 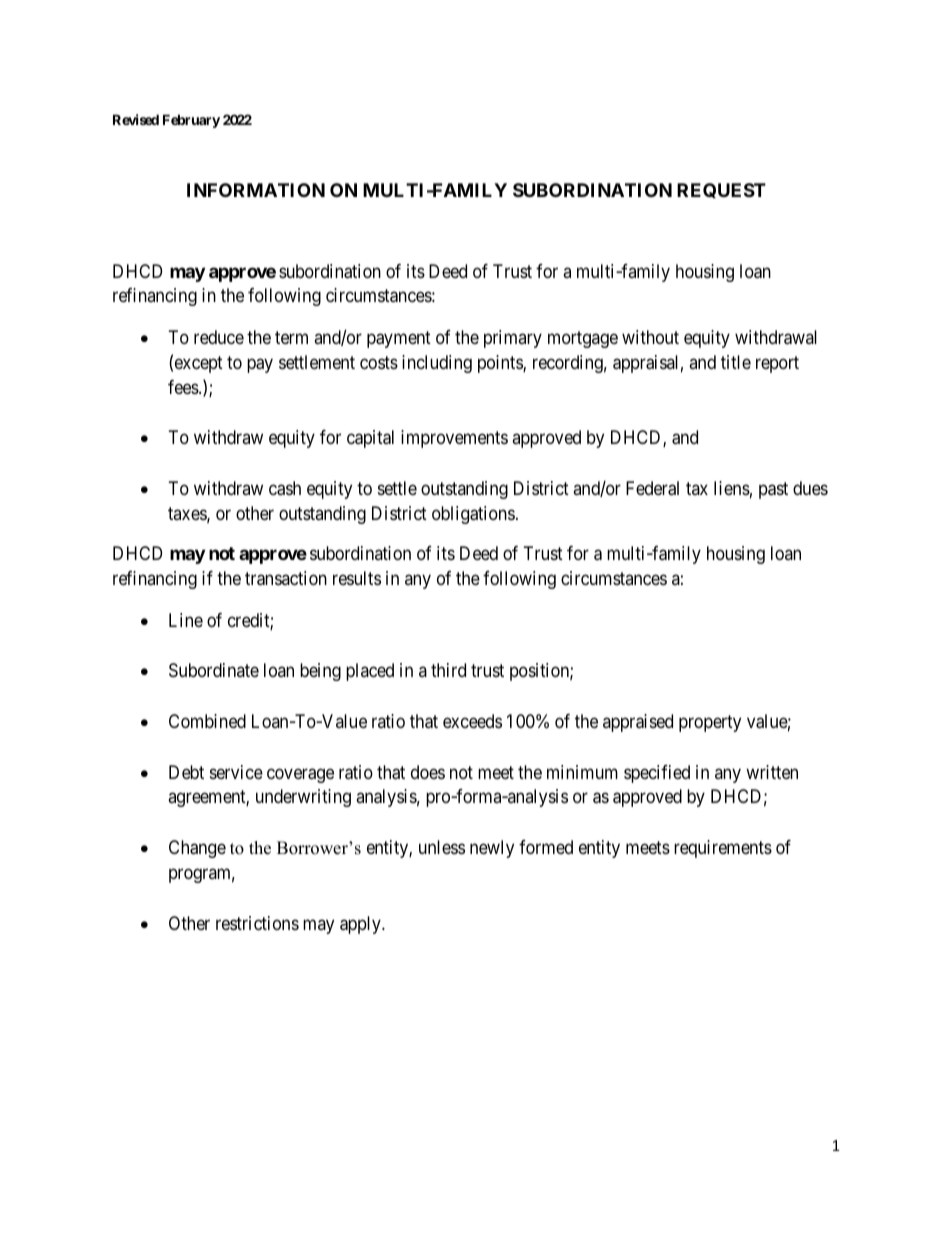 What do you see at coordinates (448, 670) in the screenshot?
I see `third` at bounding box center [448, 670].
